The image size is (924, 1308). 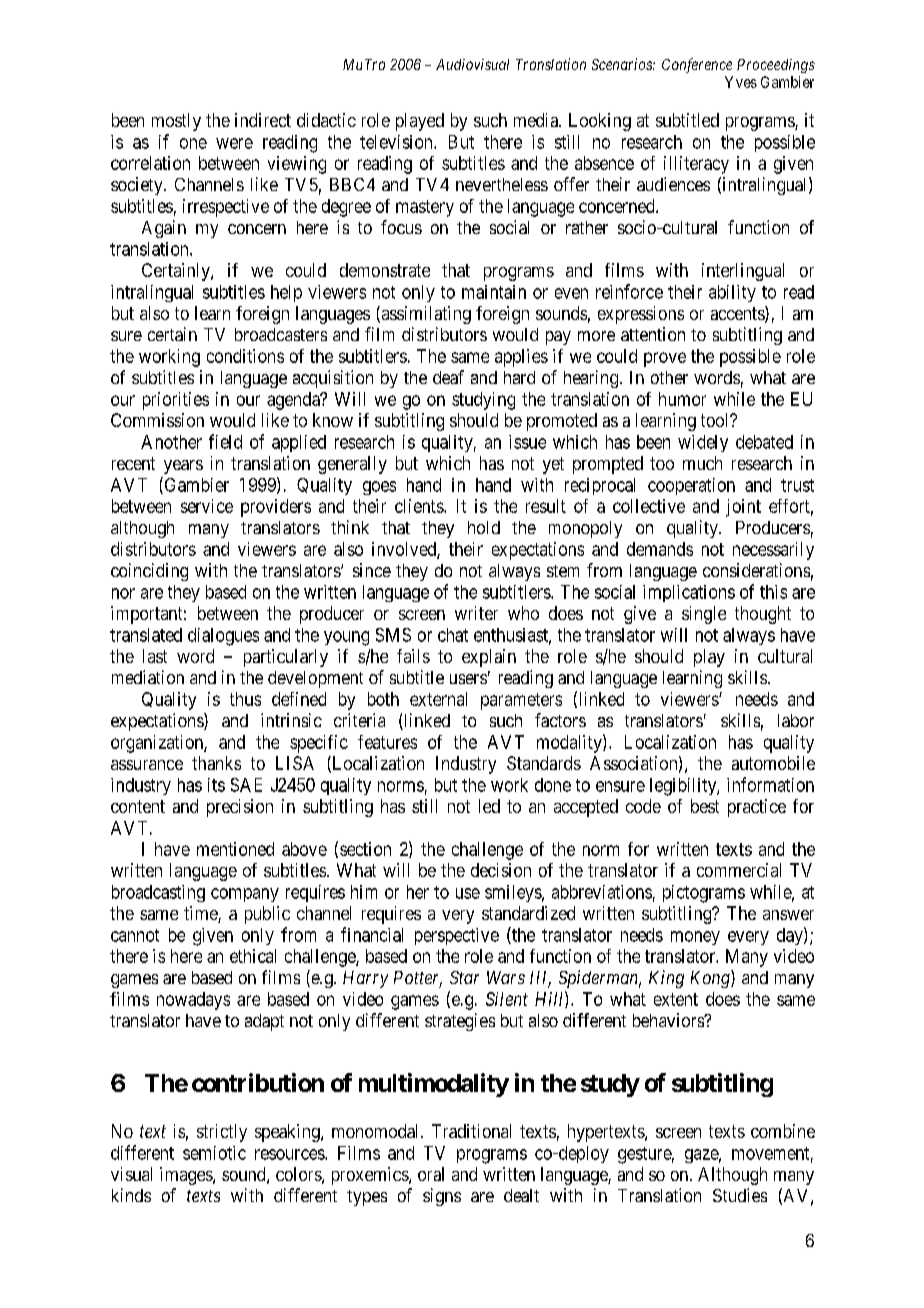 What do you see at coordinates (223, 637) in the screenshot?
I see `dialogues` at bounding box center [223, 637].
